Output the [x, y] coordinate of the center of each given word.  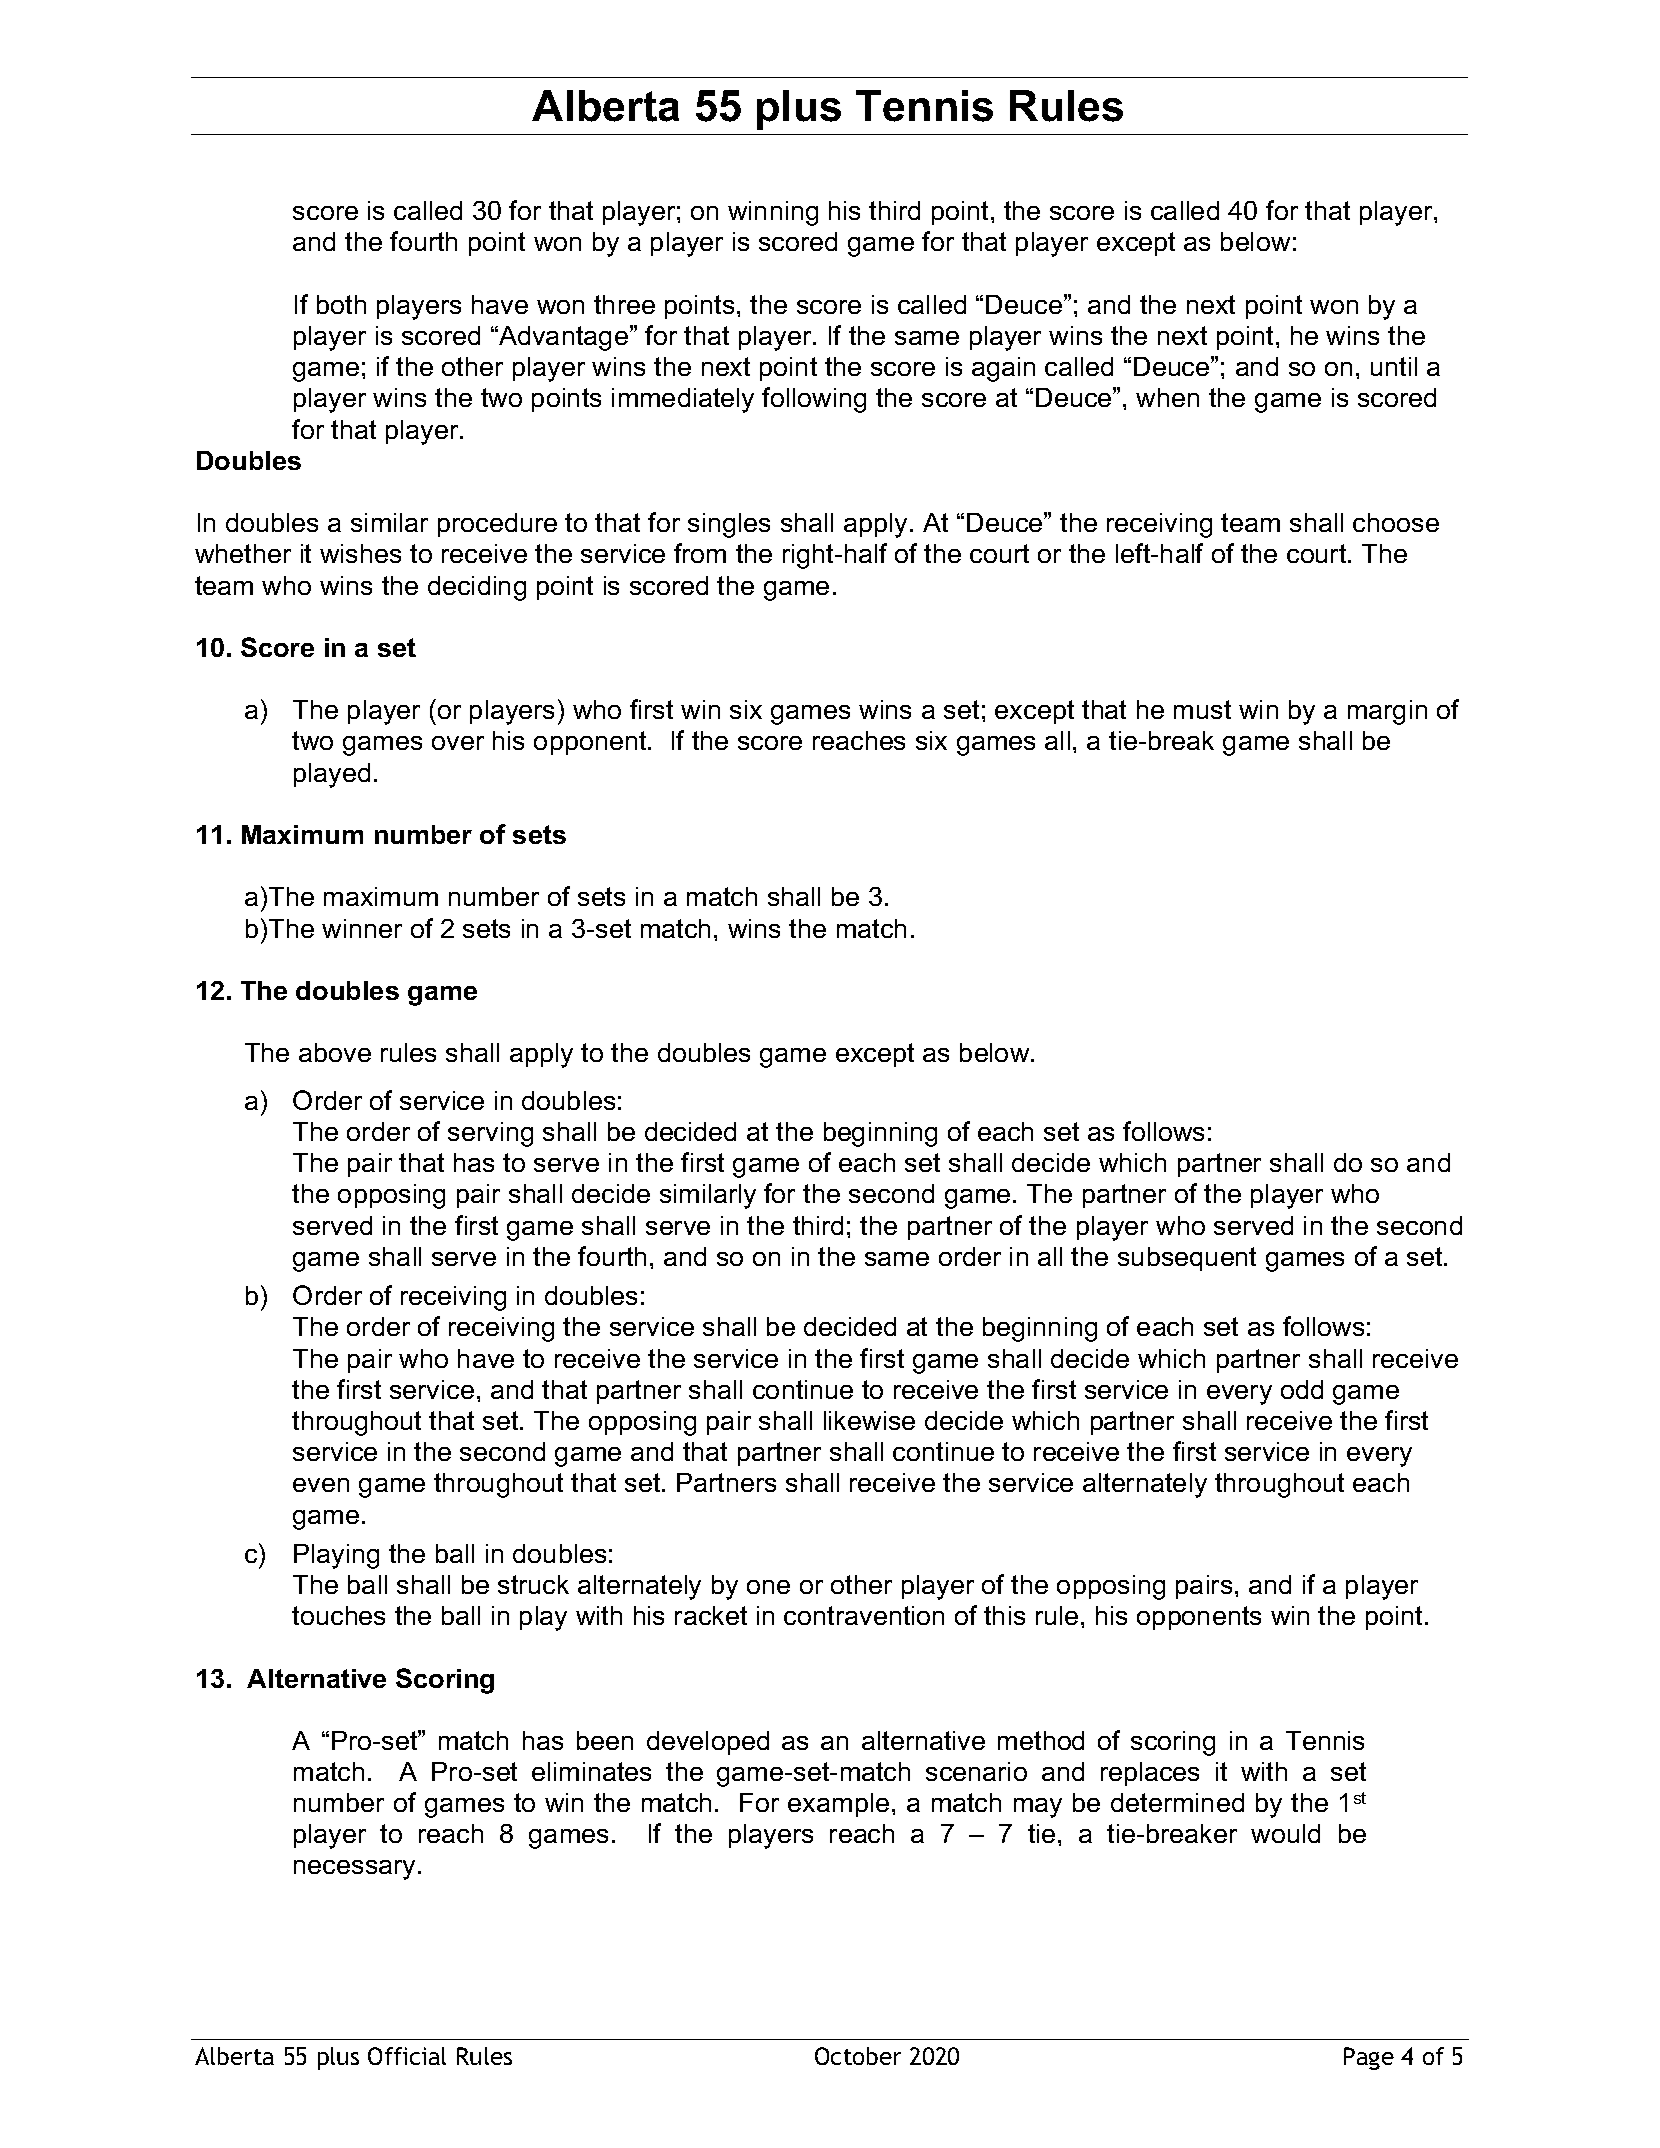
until [1394, 366]
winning [773, 213]
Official [407, 2056]
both [341, 304]
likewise [869, 1420]
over [458, 743]
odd [1302, 1389]
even [321, 1485]
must [1202, 709]
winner [362, 928]
